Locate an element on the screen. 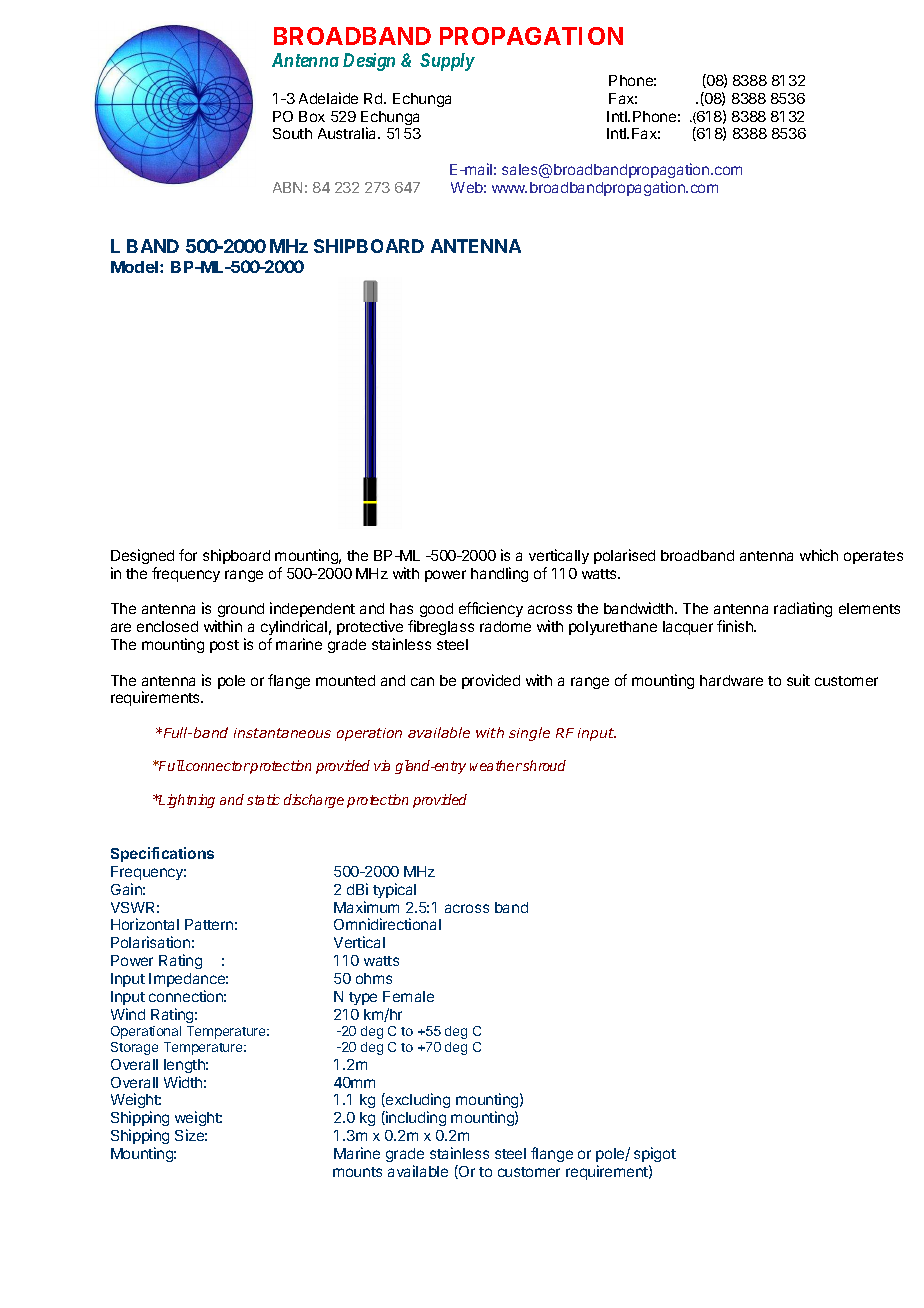 Image resolution: width=924 pixels, height=1308 pixels. weather is located at coordinates (496, 765).
